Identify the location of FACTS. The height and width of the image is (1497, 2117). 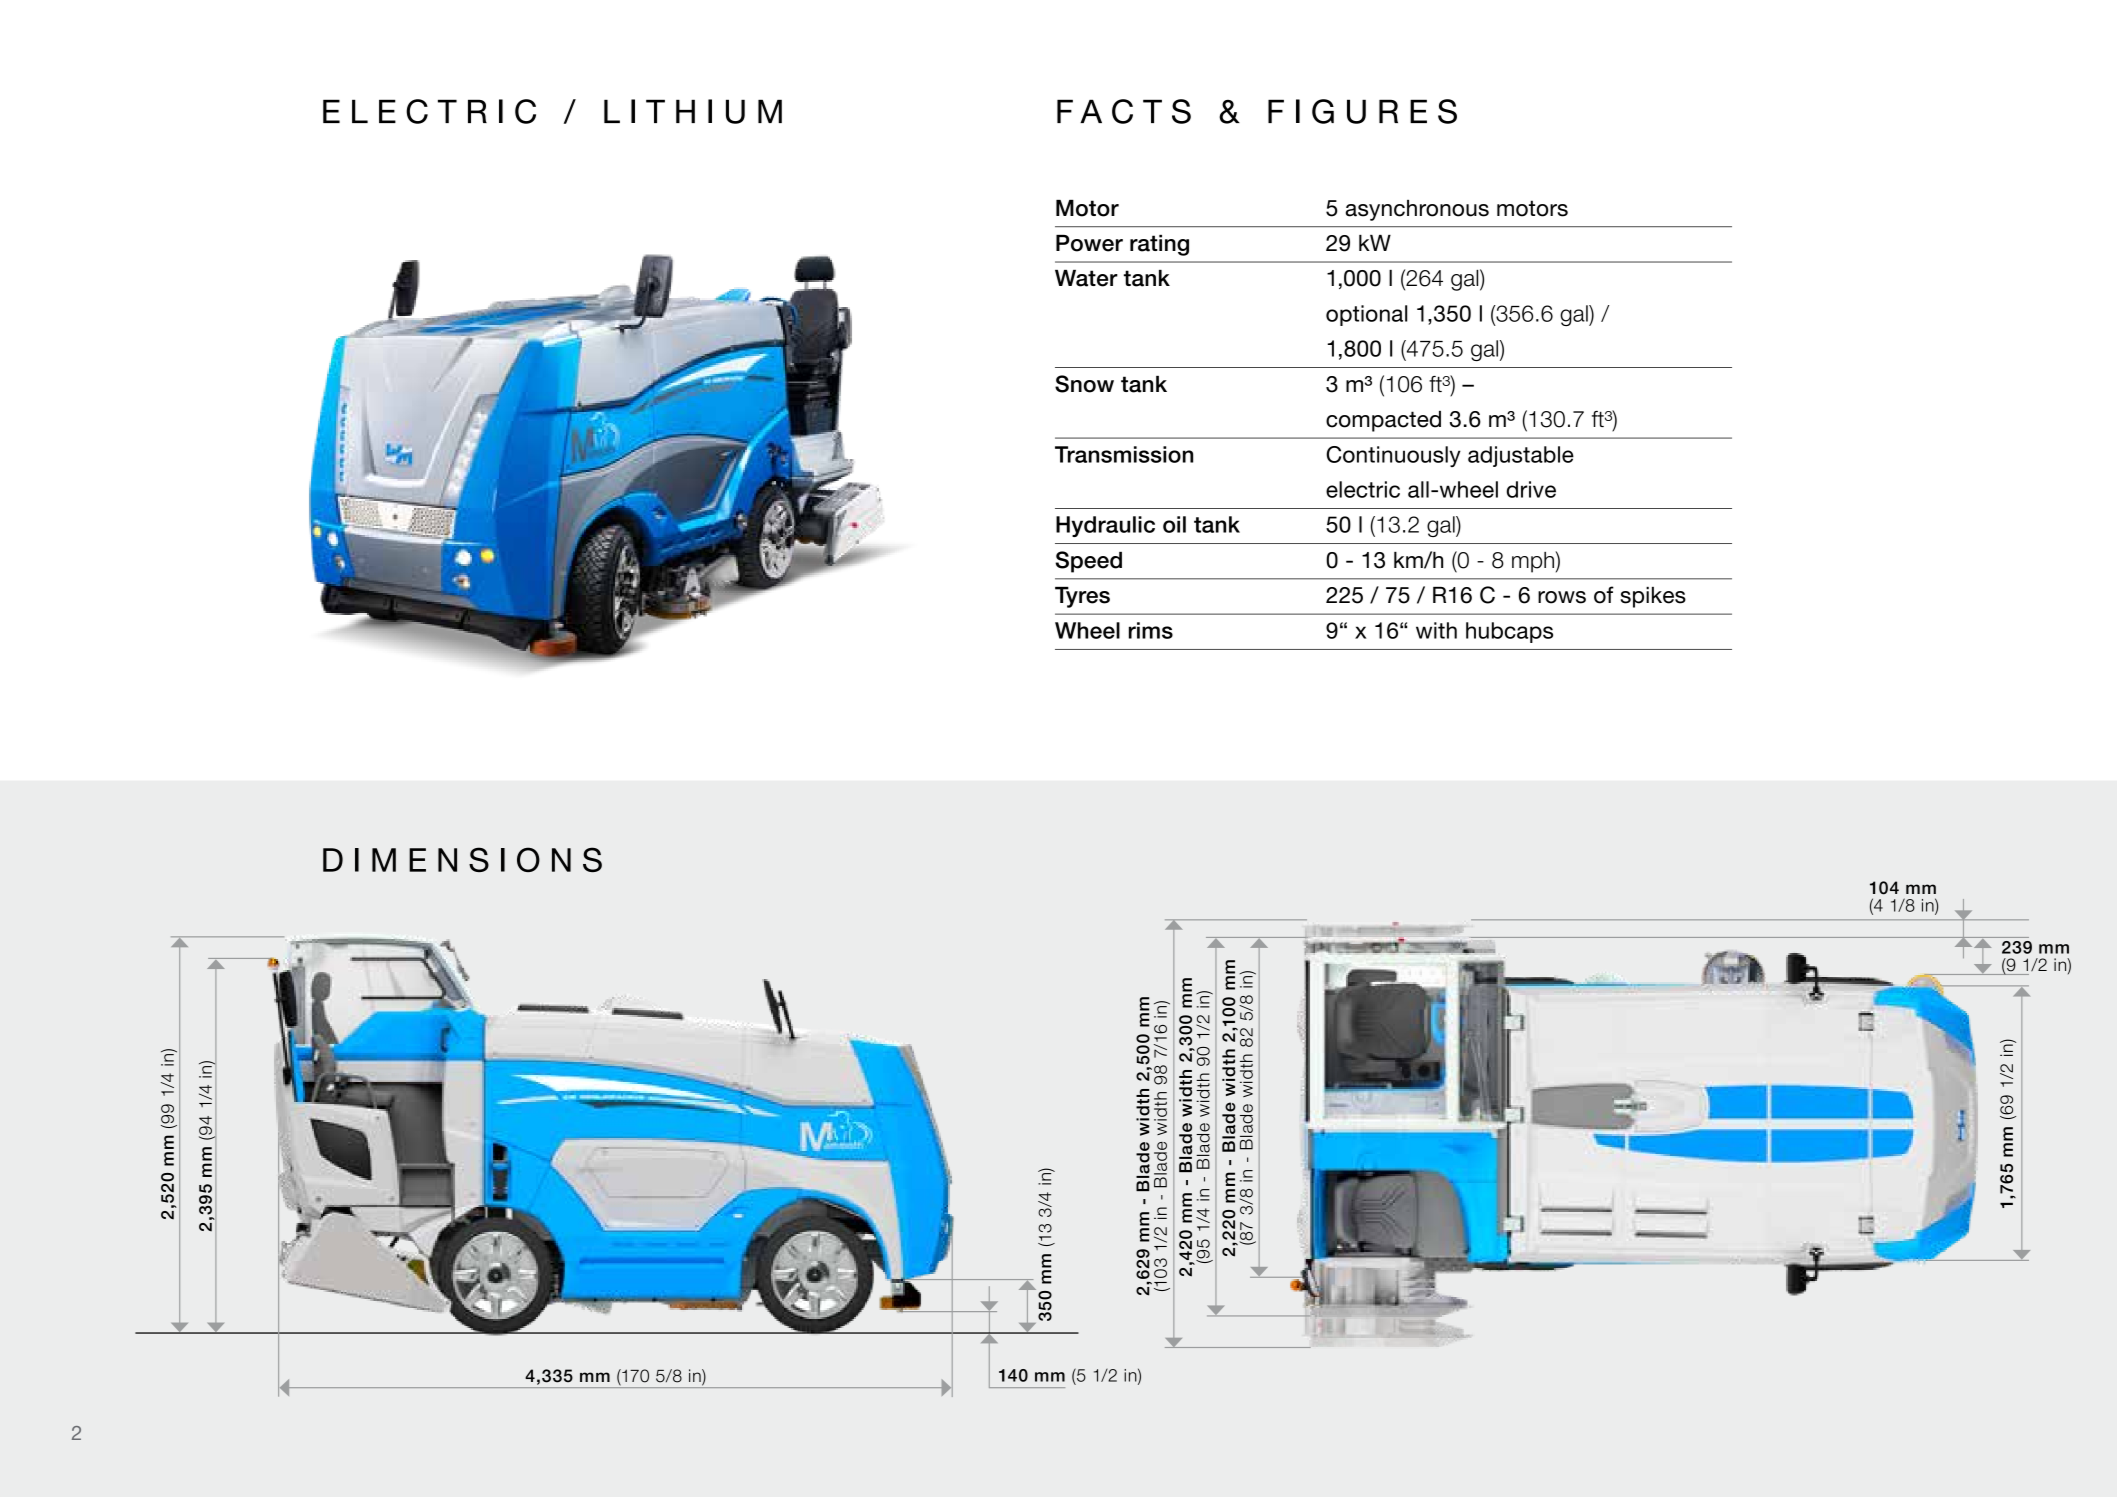
(1124, 111).
